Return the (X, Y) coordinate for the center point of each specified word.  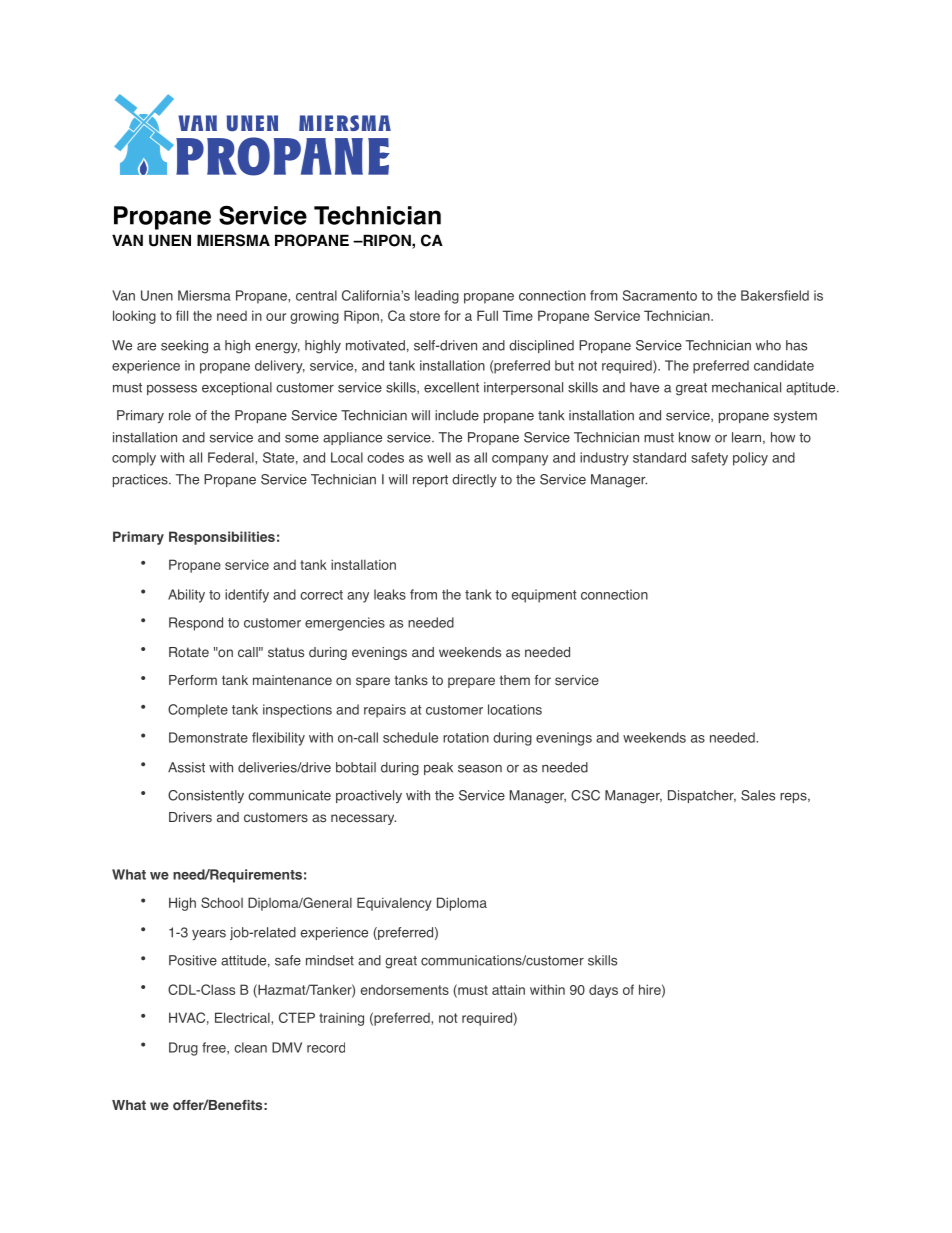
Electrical (243, 1017)
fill (182, 315)
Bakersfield (775, 295)
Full (487, 315)
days (603, 991)
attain (508, 989)
